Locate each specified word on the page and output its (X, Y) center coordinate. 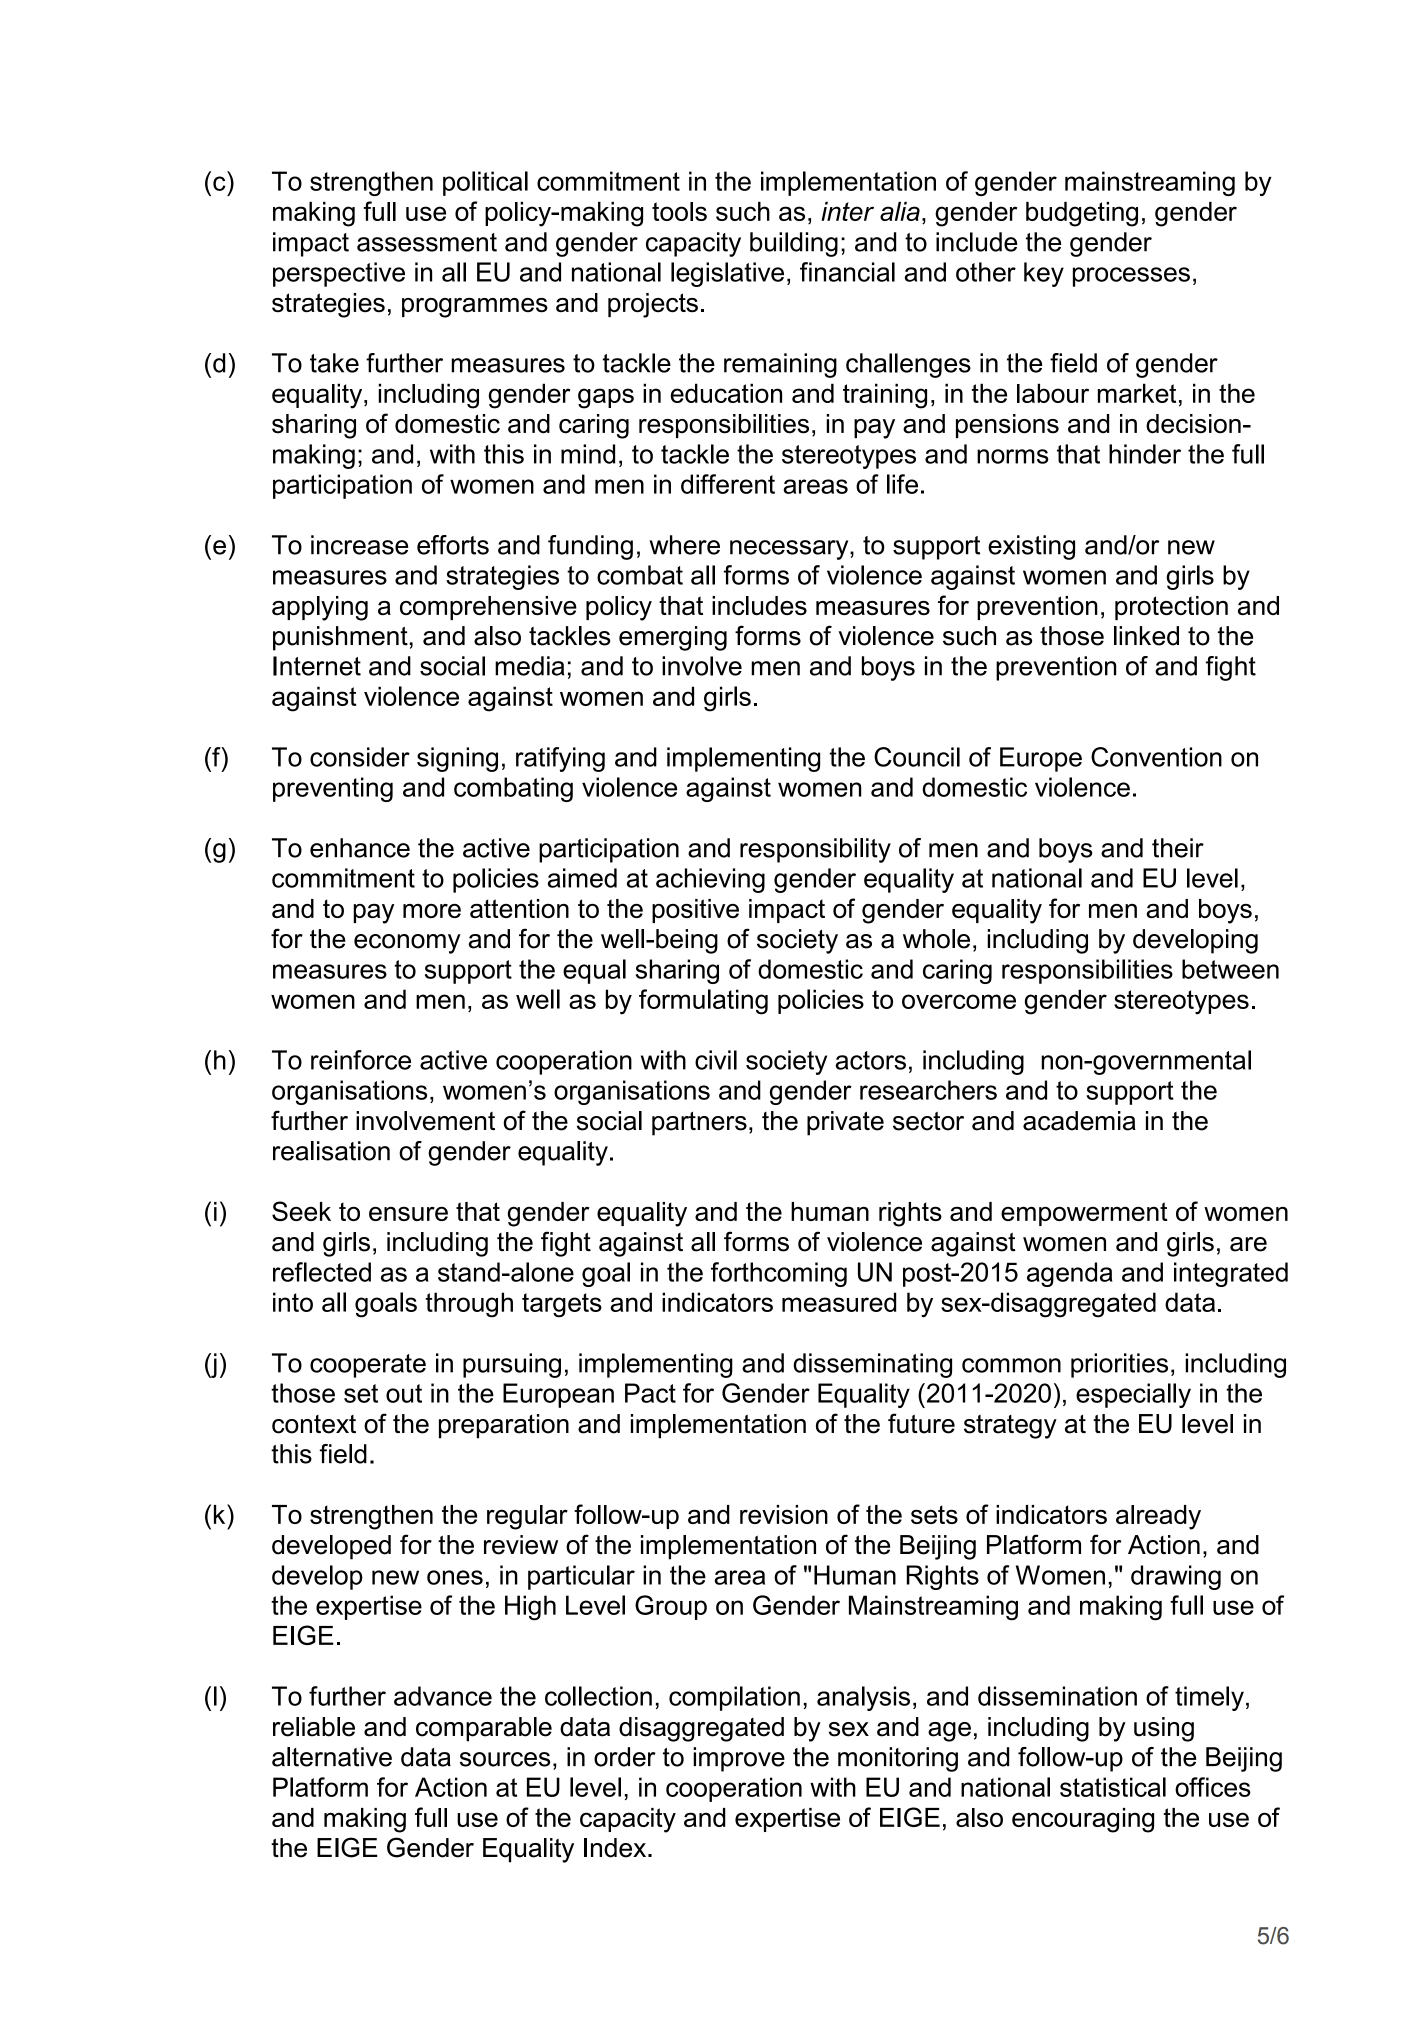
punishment (340, 638)
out (404, 1393)
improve (739, 1759)
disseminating (872, 1365)
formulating (703, 1002)
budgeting (1082, 214)
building (794, 244)
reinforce (361, 1060)
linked (1146, 636)
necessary (790, 550)
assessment (427, 242)
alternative (332, 1757)
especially (1133, 1395)
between (1230, 969)
